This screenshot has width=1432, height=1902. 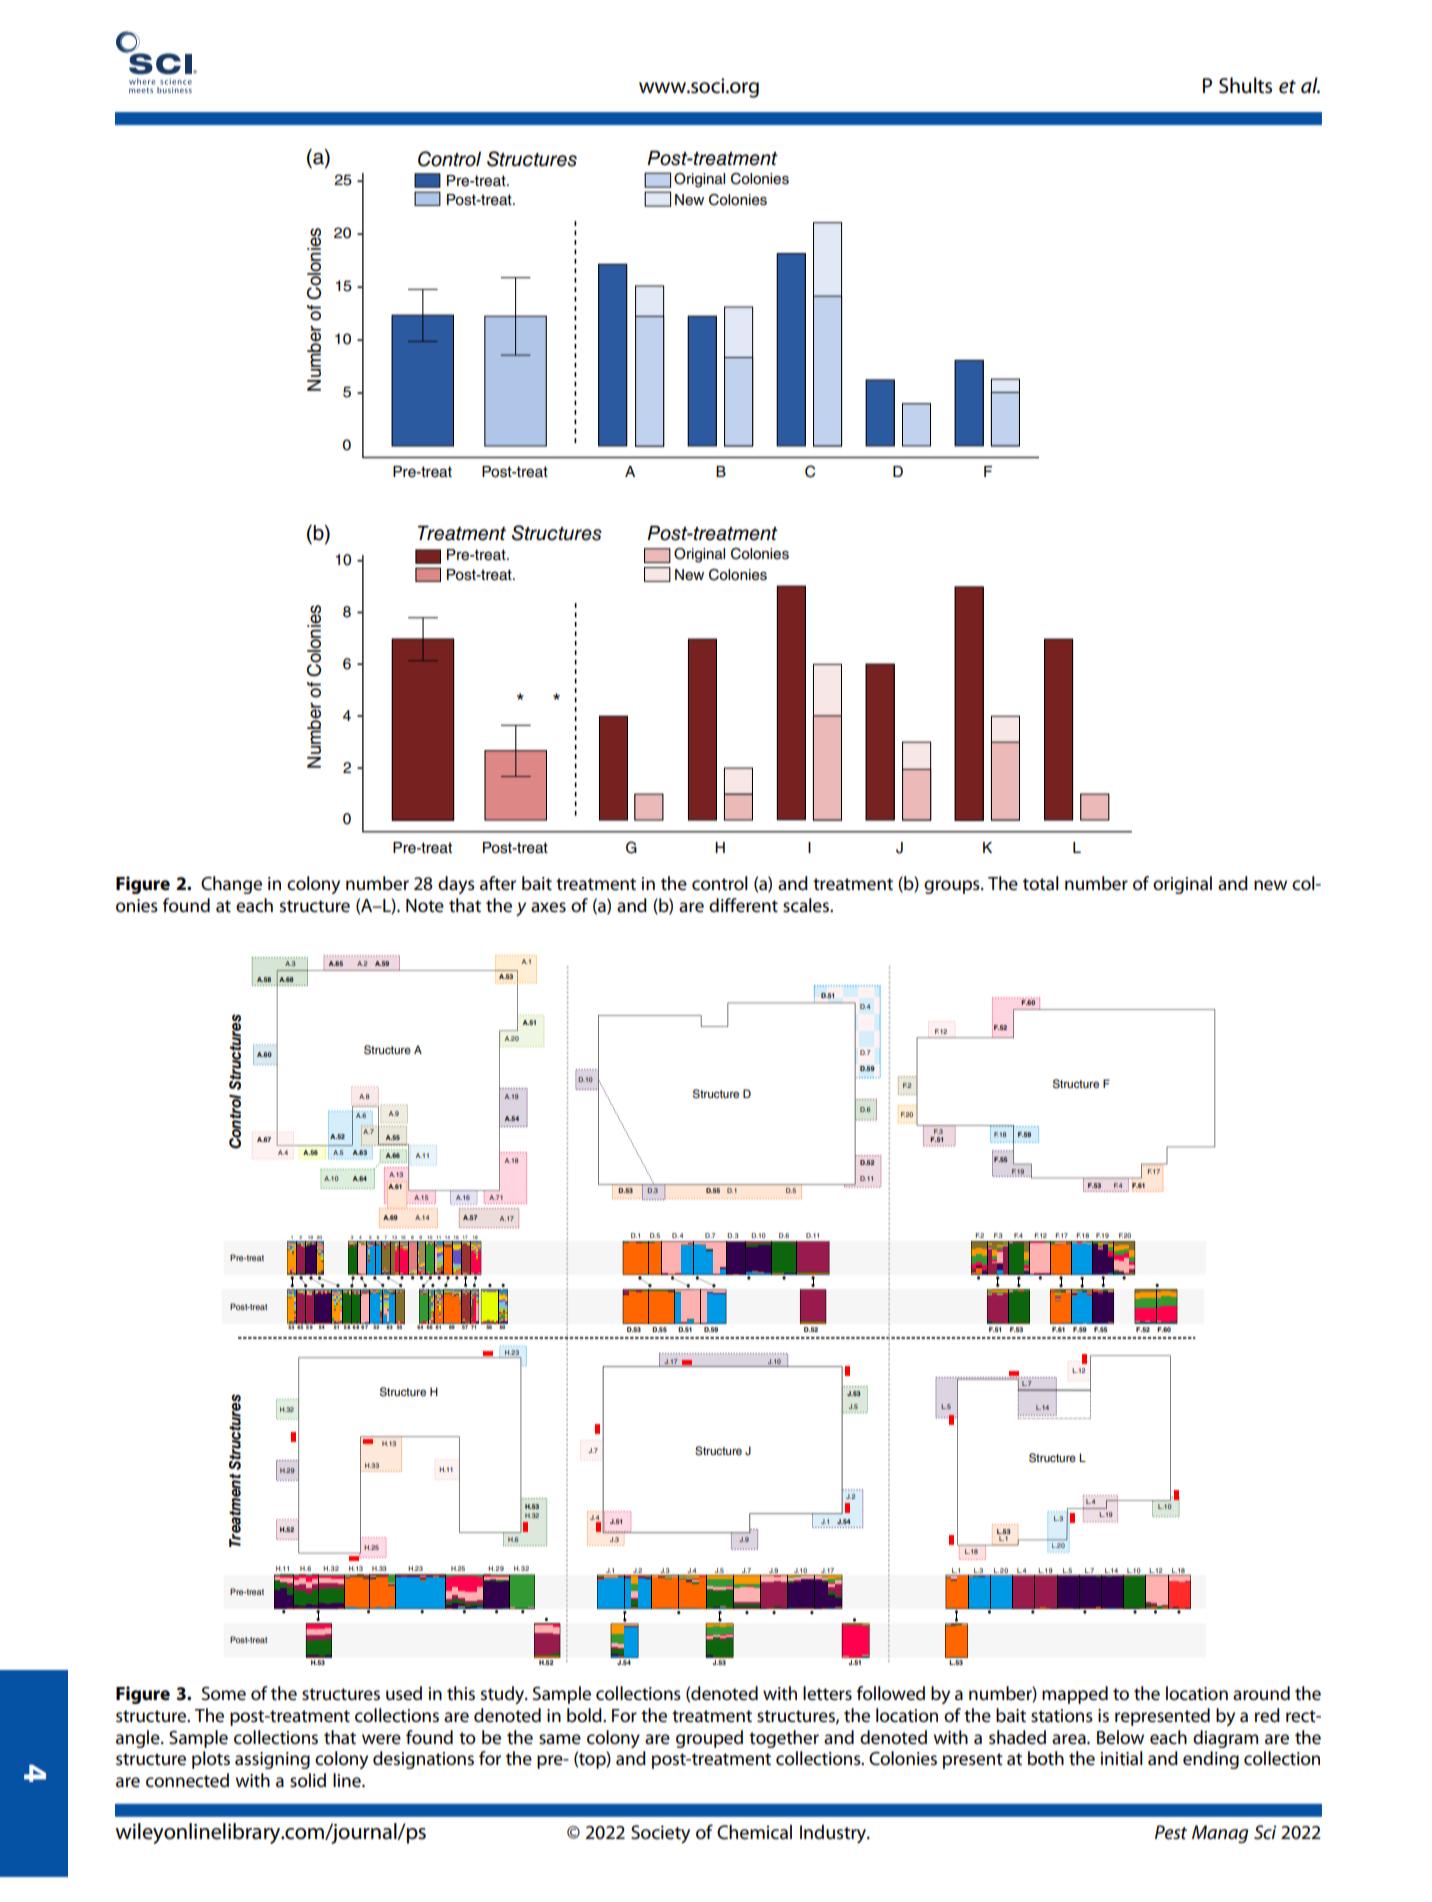 What do you see at coordinates (953, 887) in the screenshot?
I see `groups` at bounding box center [953, 887].
